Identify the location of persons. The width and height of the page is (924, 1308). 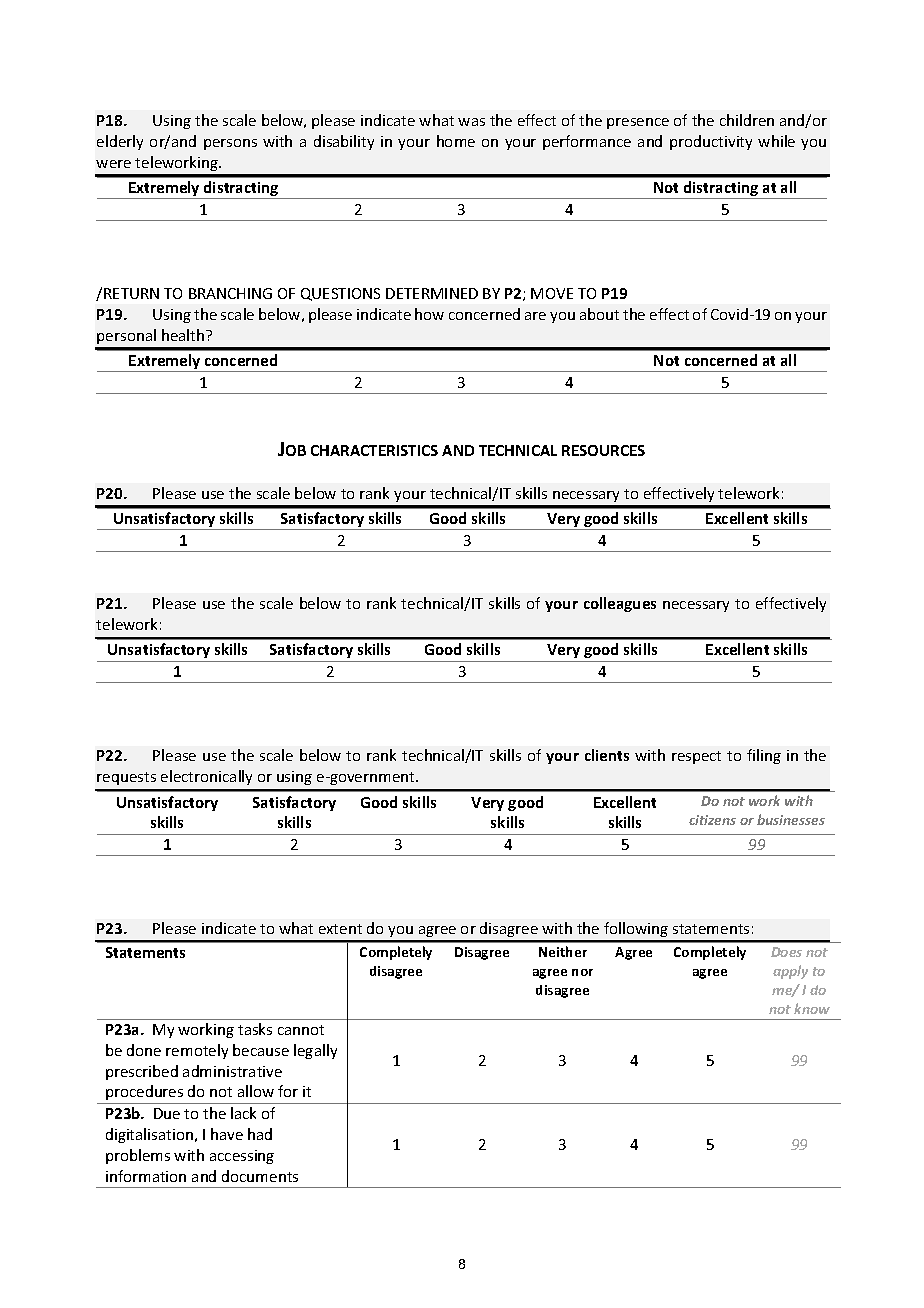
(230, 144).
